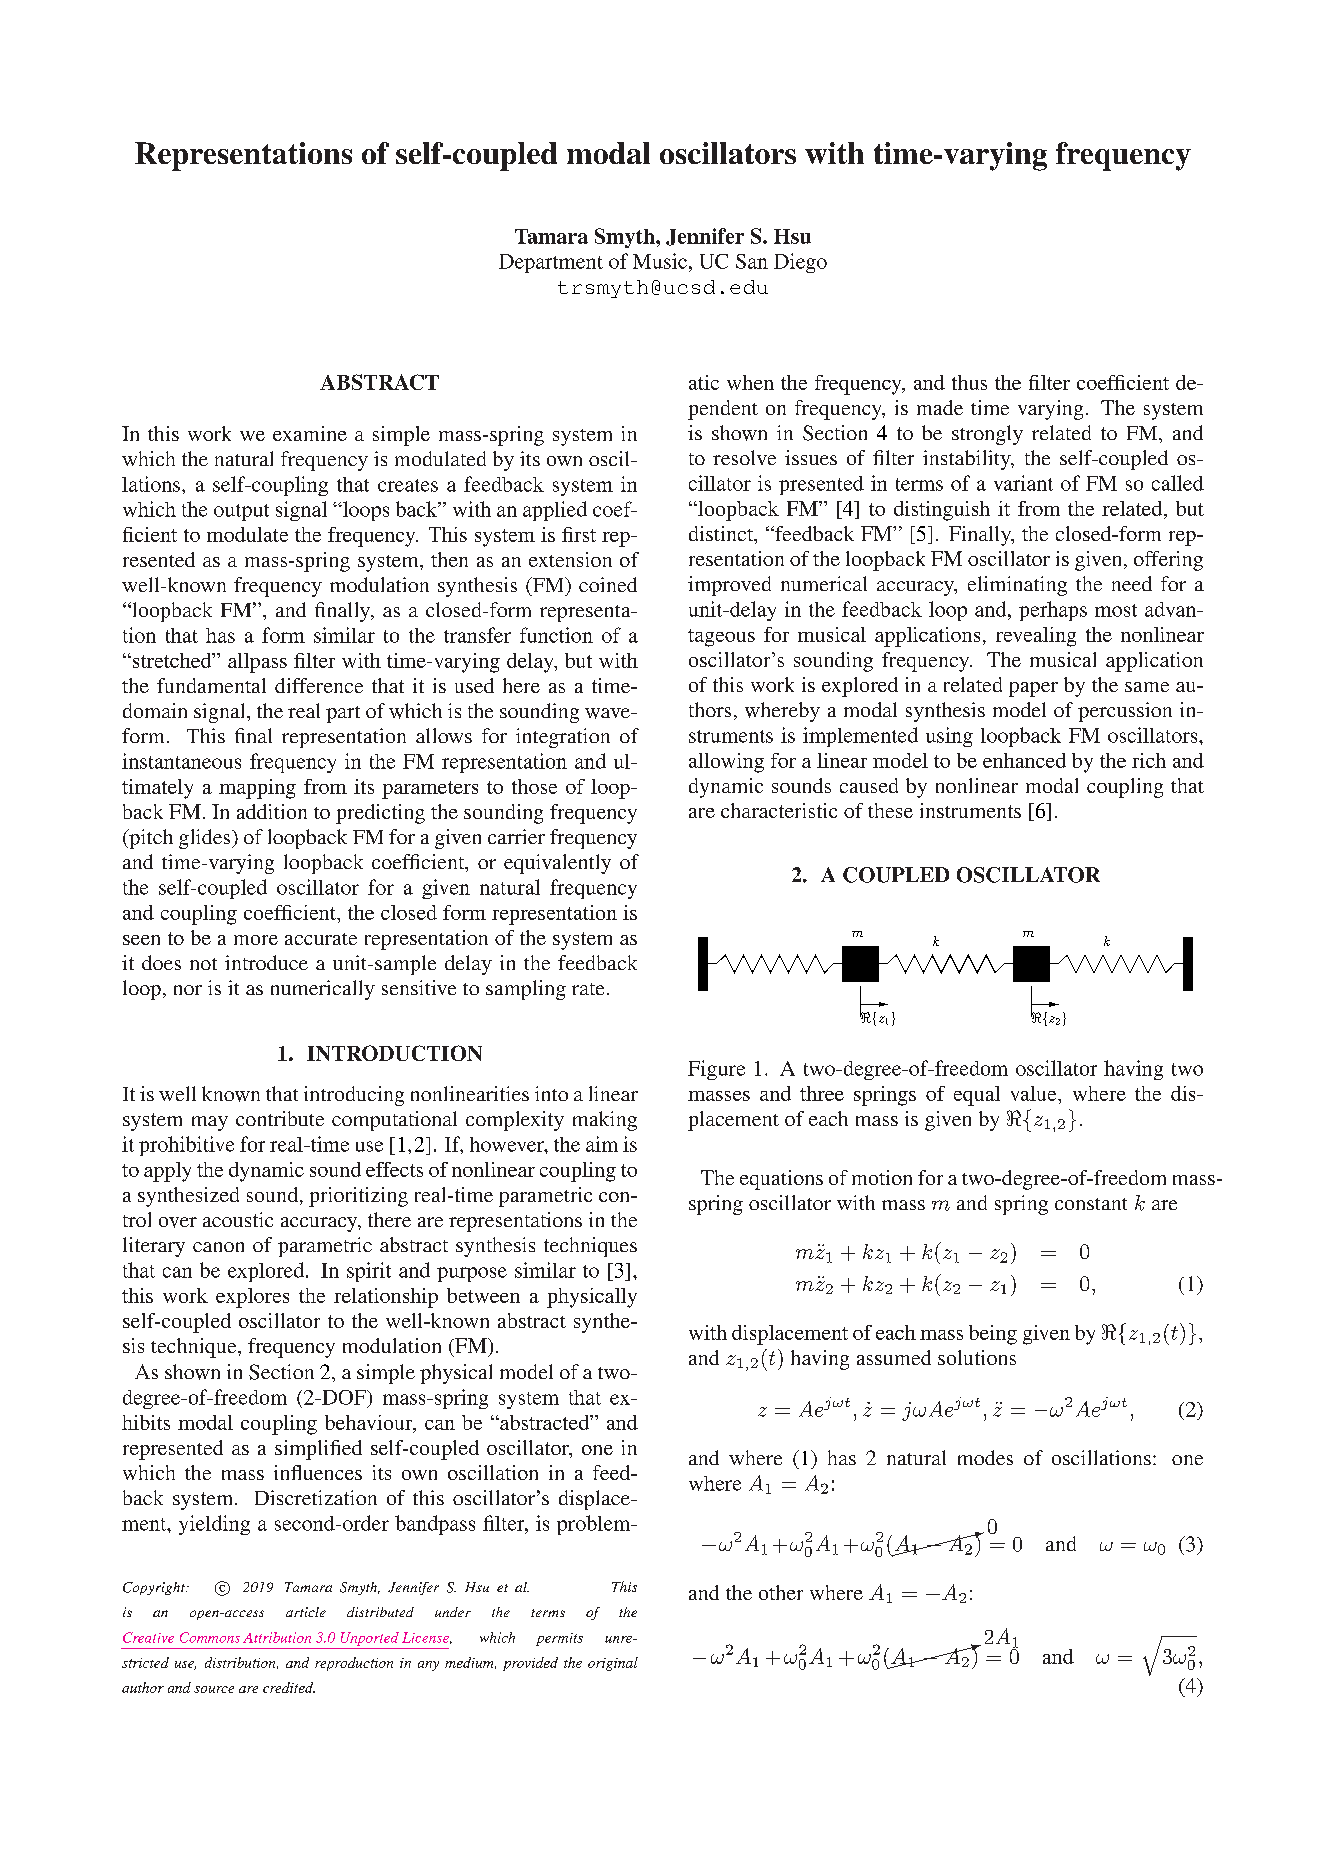 The image size is (1320, 1868). I want to click on Commons, so click(210, 1637).
